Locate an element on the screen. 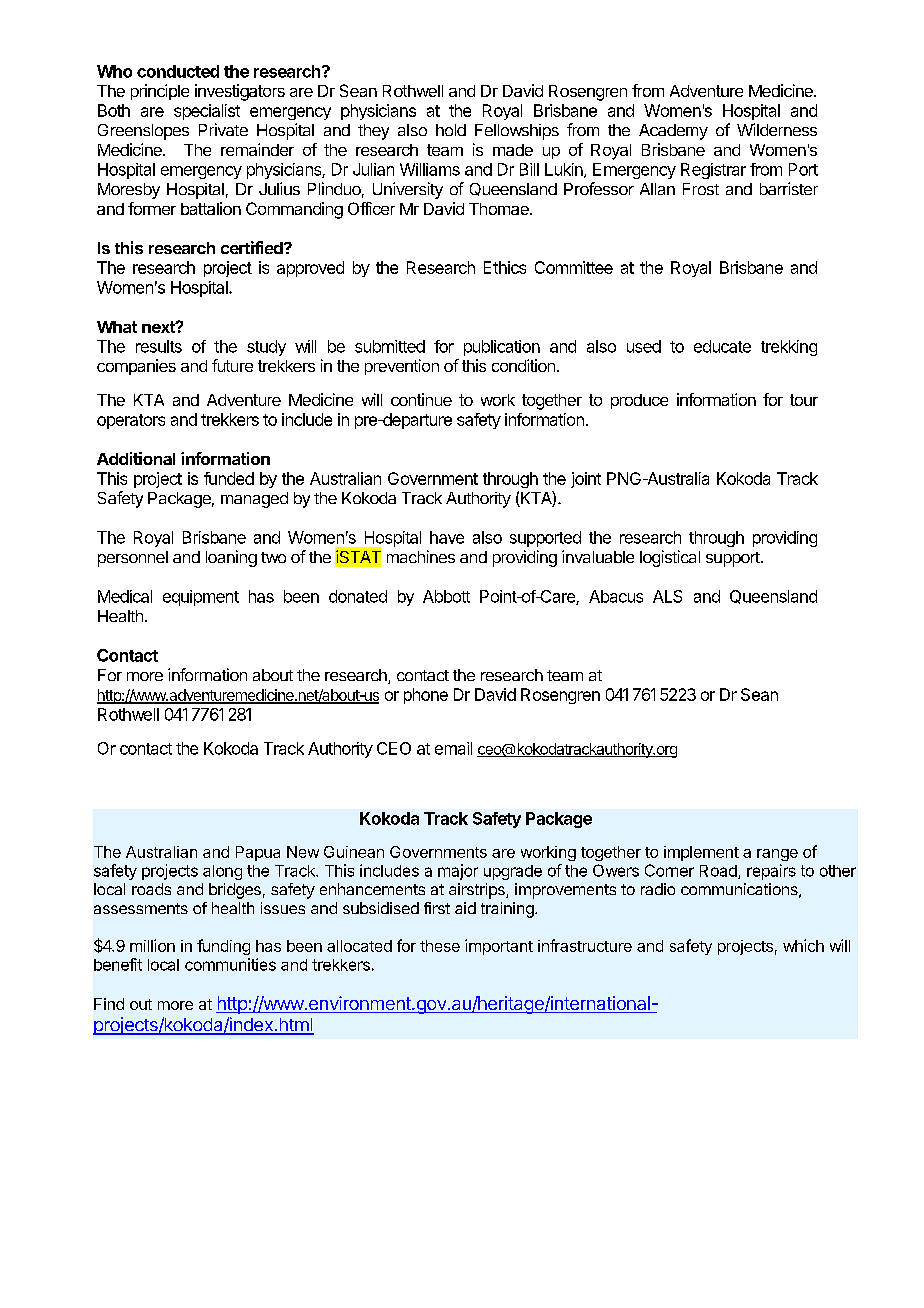  Wilderness is located at coordinates (777, 129).
